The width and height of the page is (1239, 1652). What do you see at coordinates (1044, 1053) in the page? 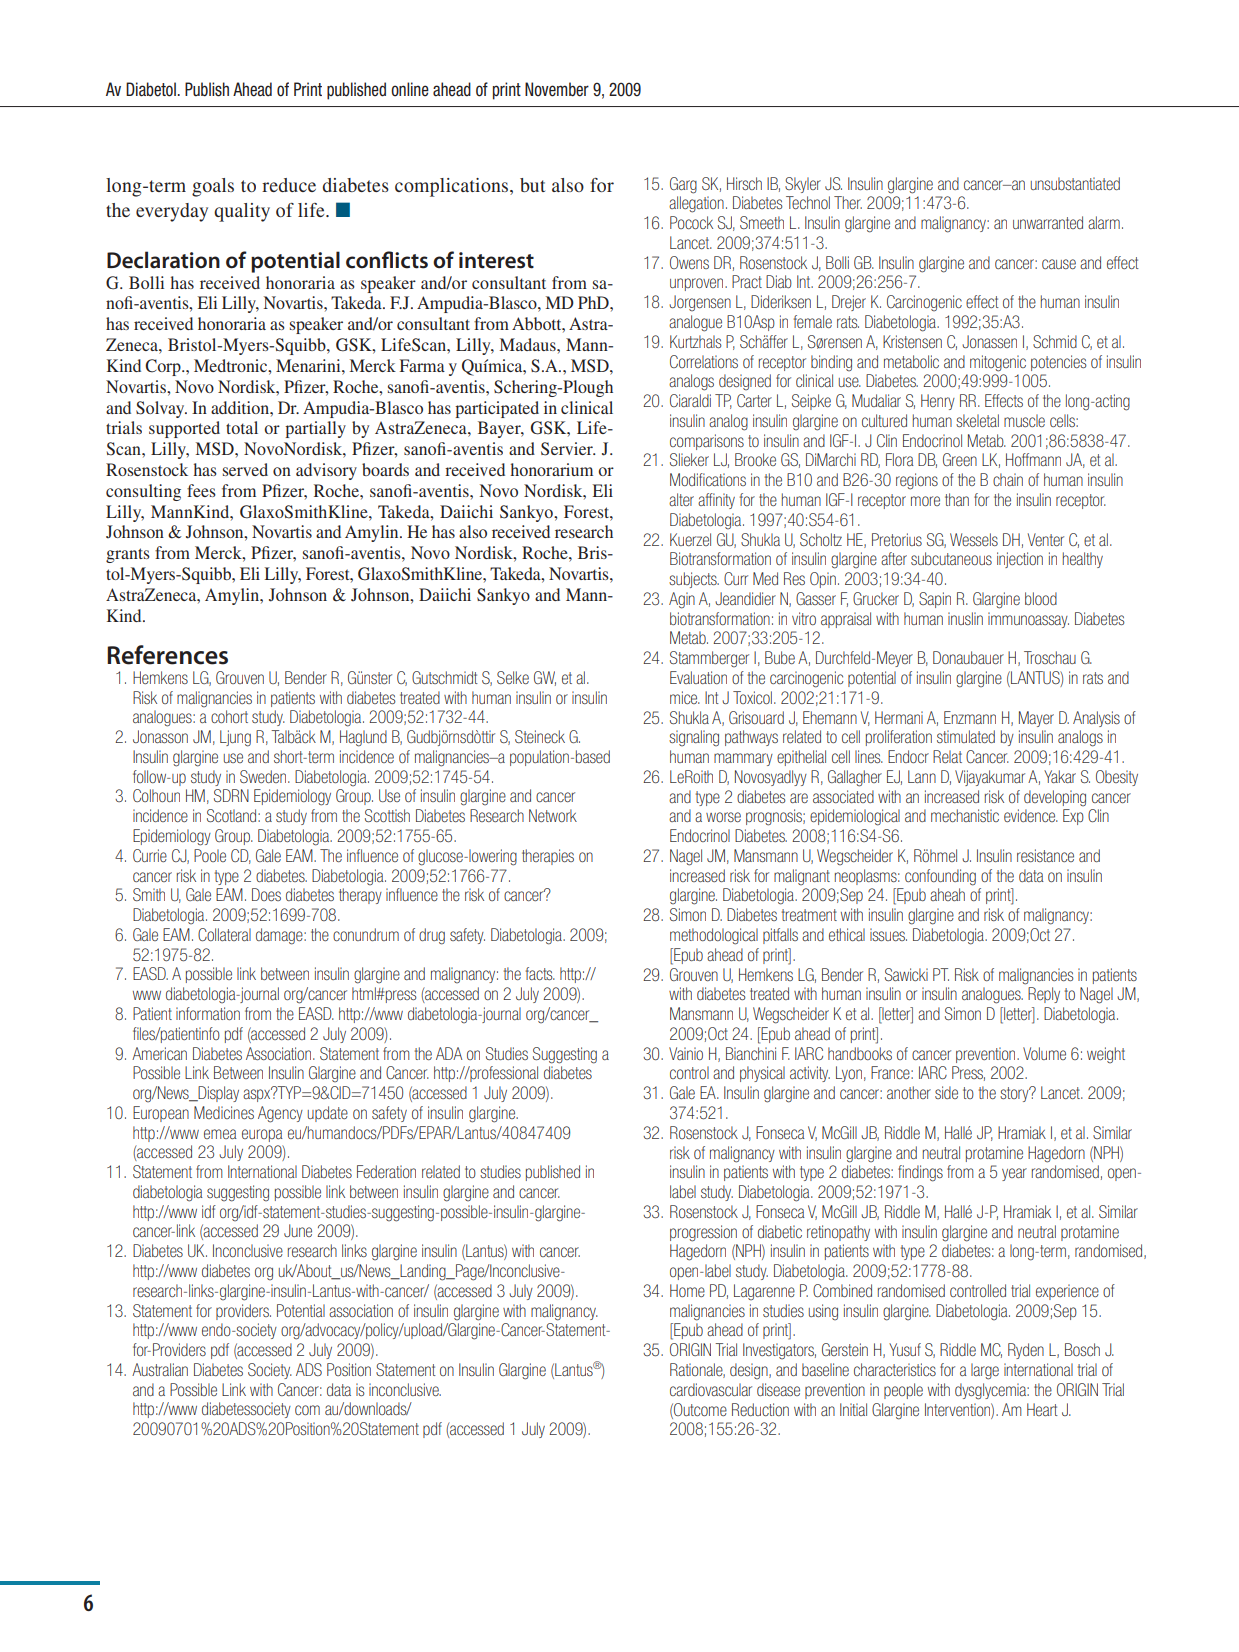
I see `Volume` at bounding box center [1044, 1053].
